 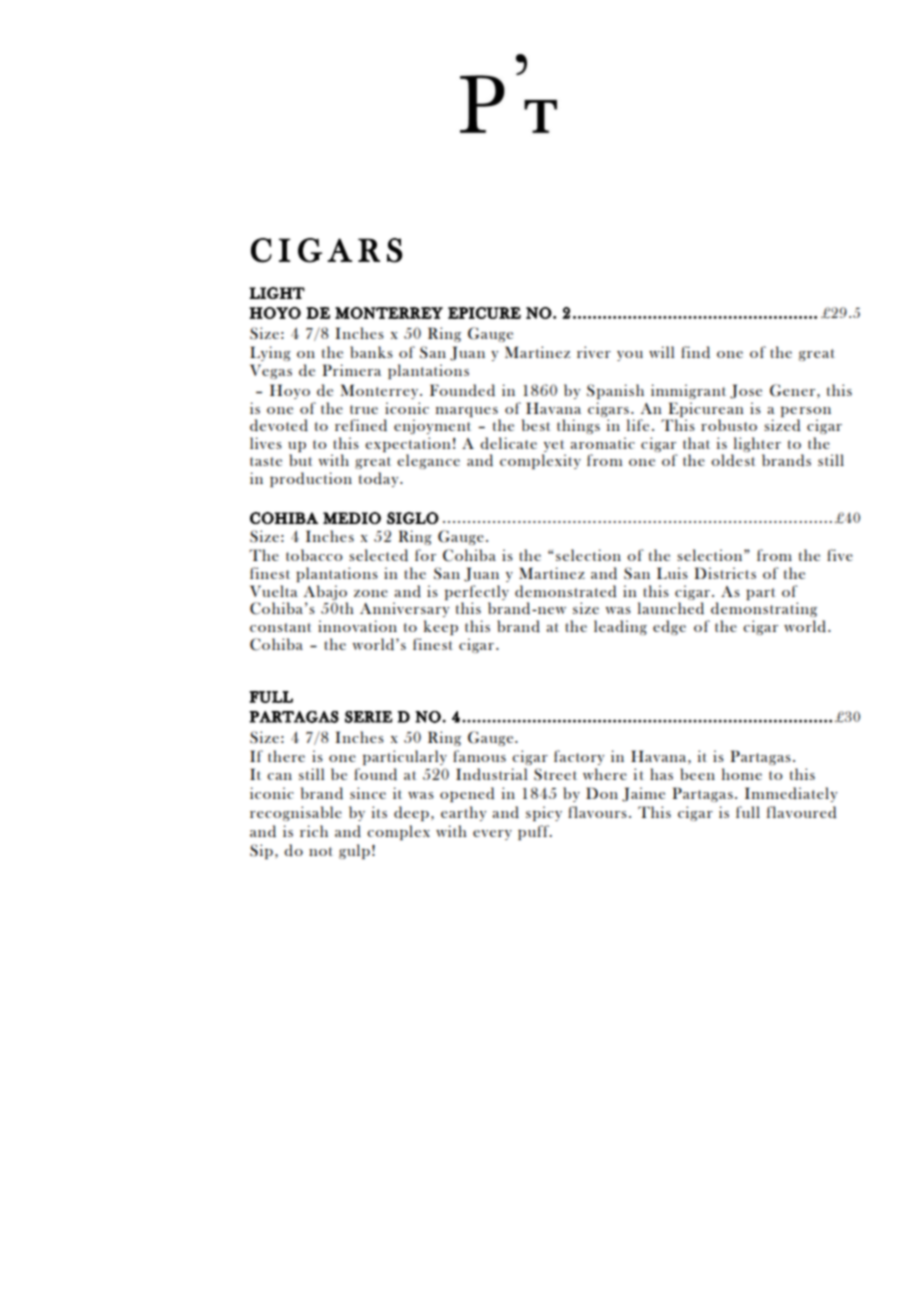 What do you see at coordinates (801, 812) in the document?
I see `flavoured` at bounding box center [801, 812].
